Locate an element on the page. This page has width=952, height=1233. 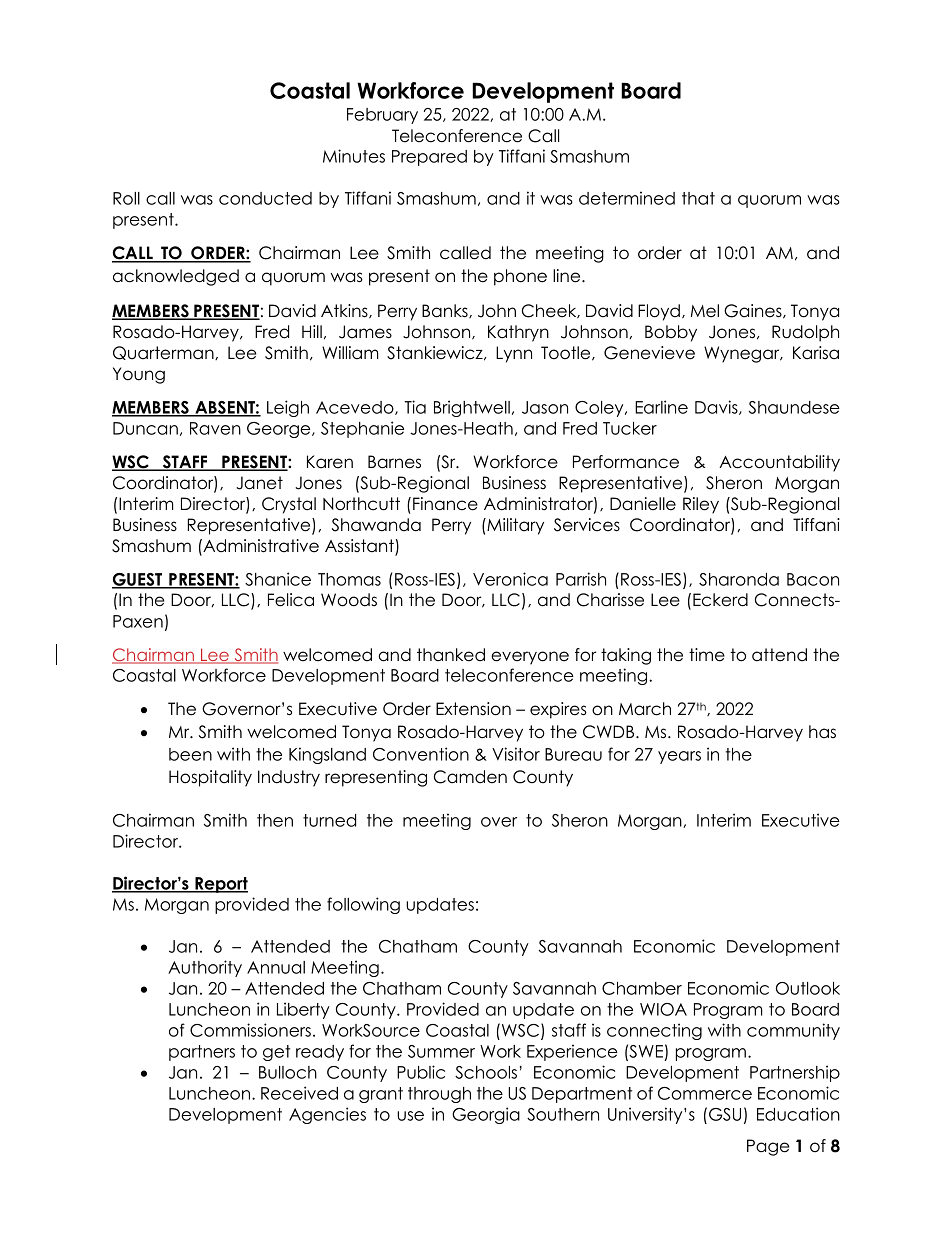
that is located at coordinates (698, 198).
